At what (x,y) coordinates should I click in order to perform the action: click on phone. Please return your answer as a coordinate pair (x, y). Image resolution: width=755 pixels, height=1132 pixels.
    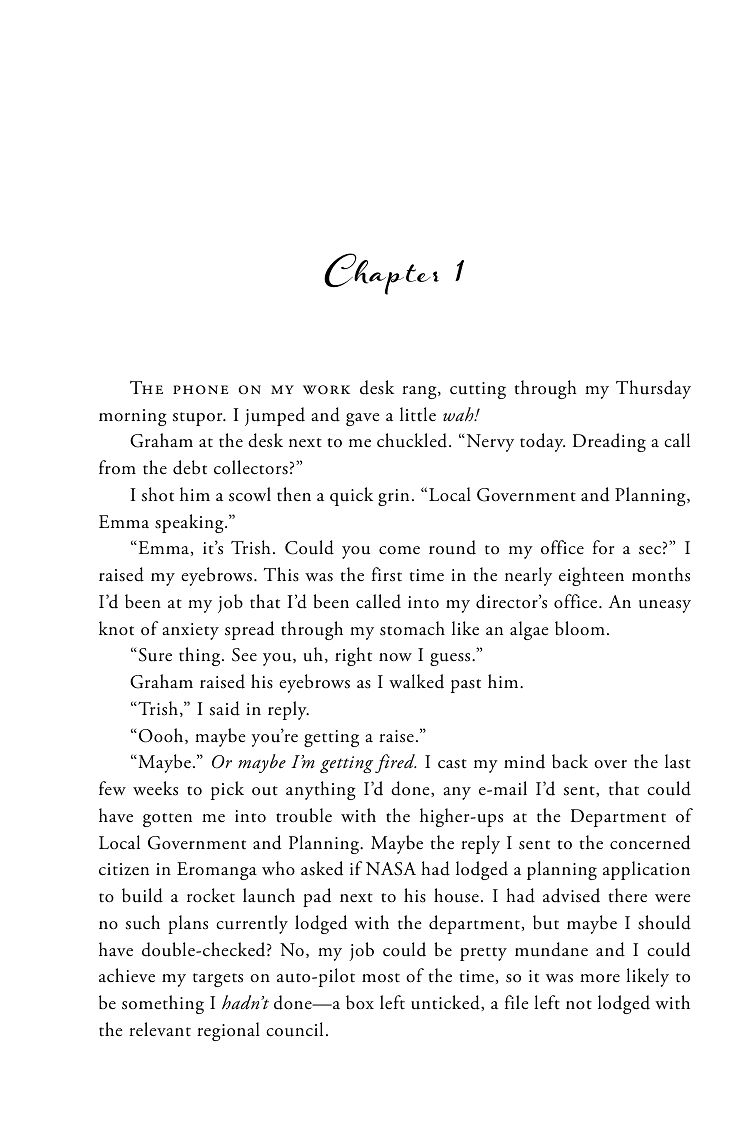
    Looking at the image, I should click on (200, 390).
